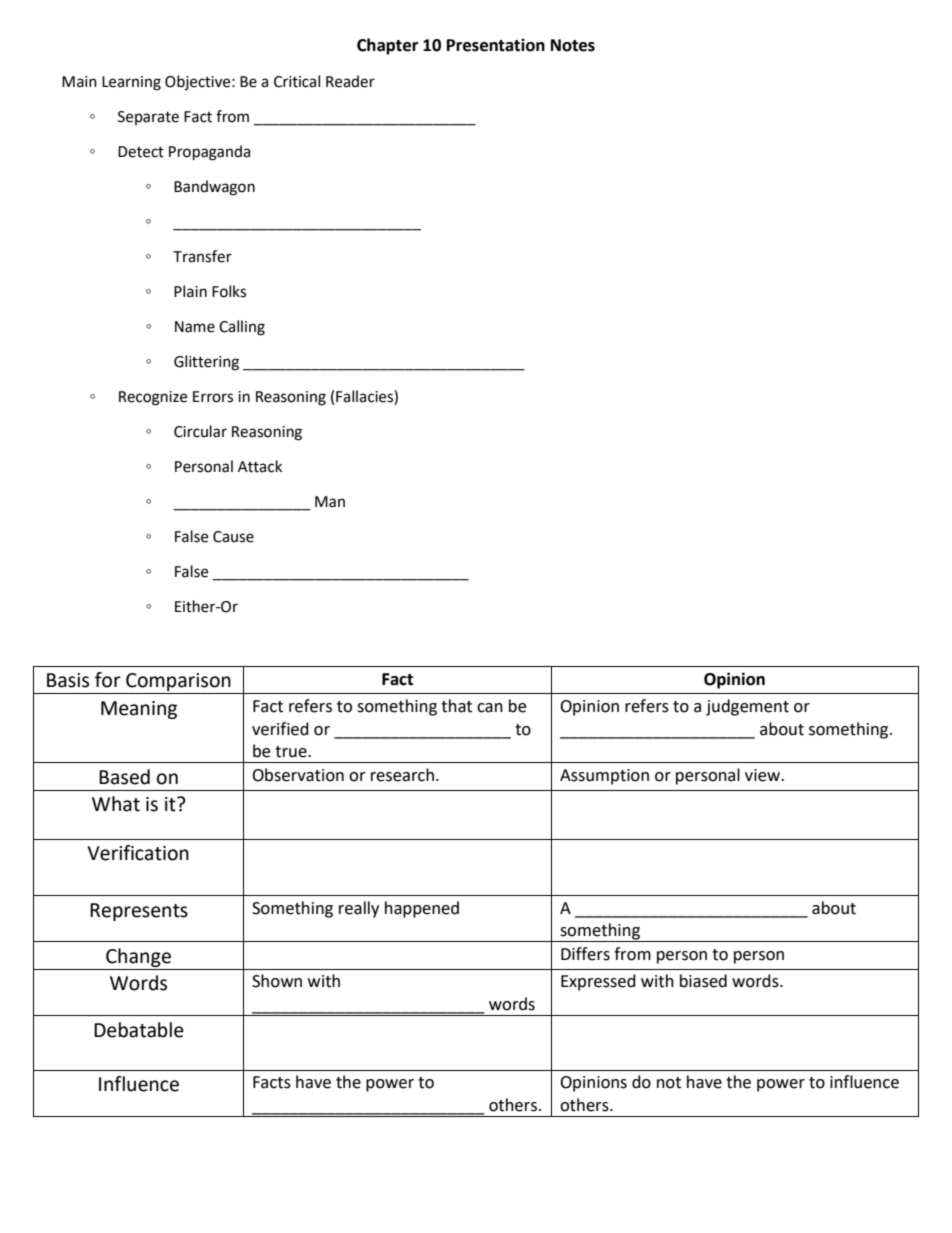  What do you see at coordinates (131, 83) in the screenshot?
I see `Learning` at bounding box center [131, 83].
